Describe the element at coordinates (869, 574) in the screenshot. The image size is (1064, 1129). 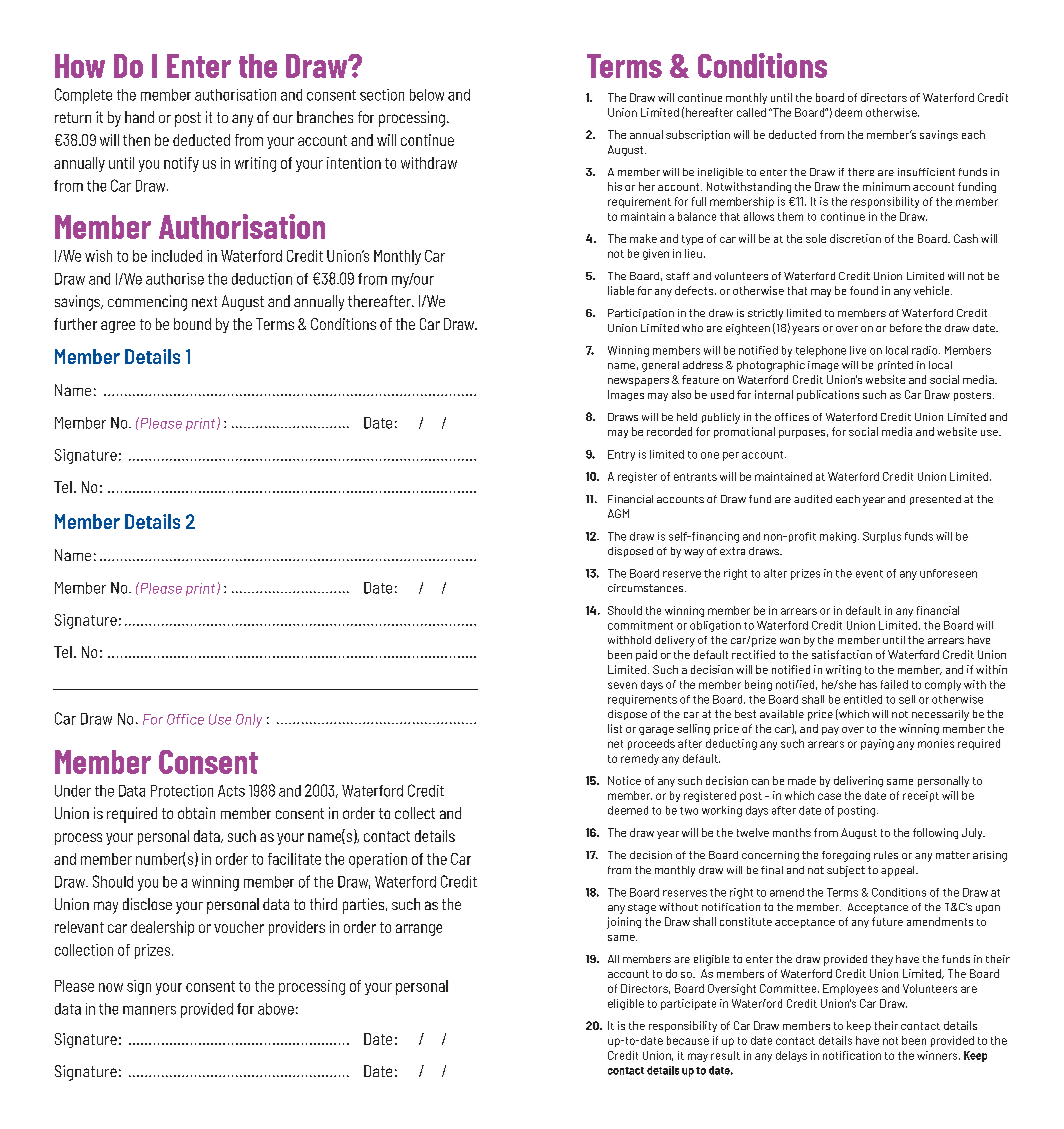
I see `event` at that location.
